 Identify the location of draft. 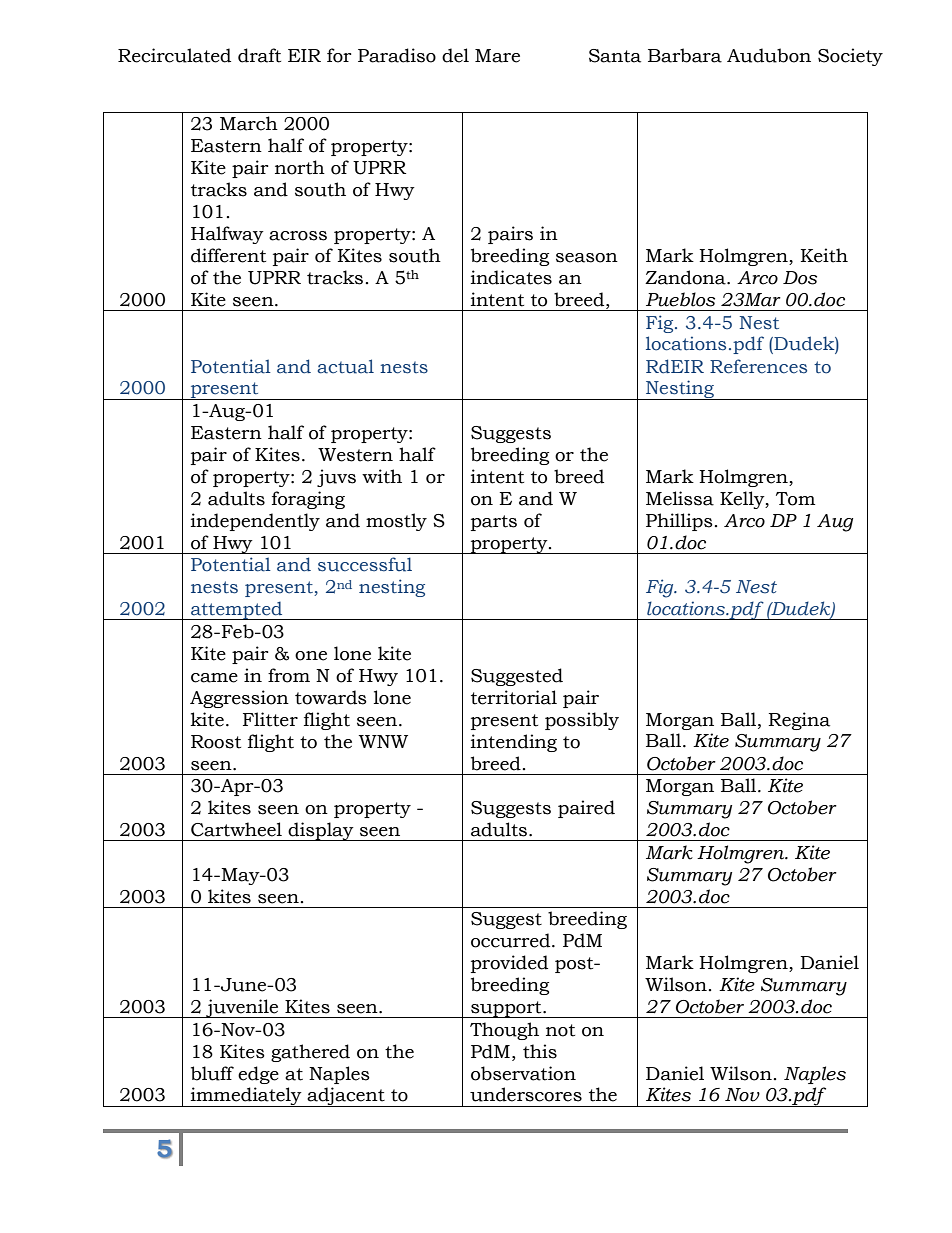
(259, 55).
